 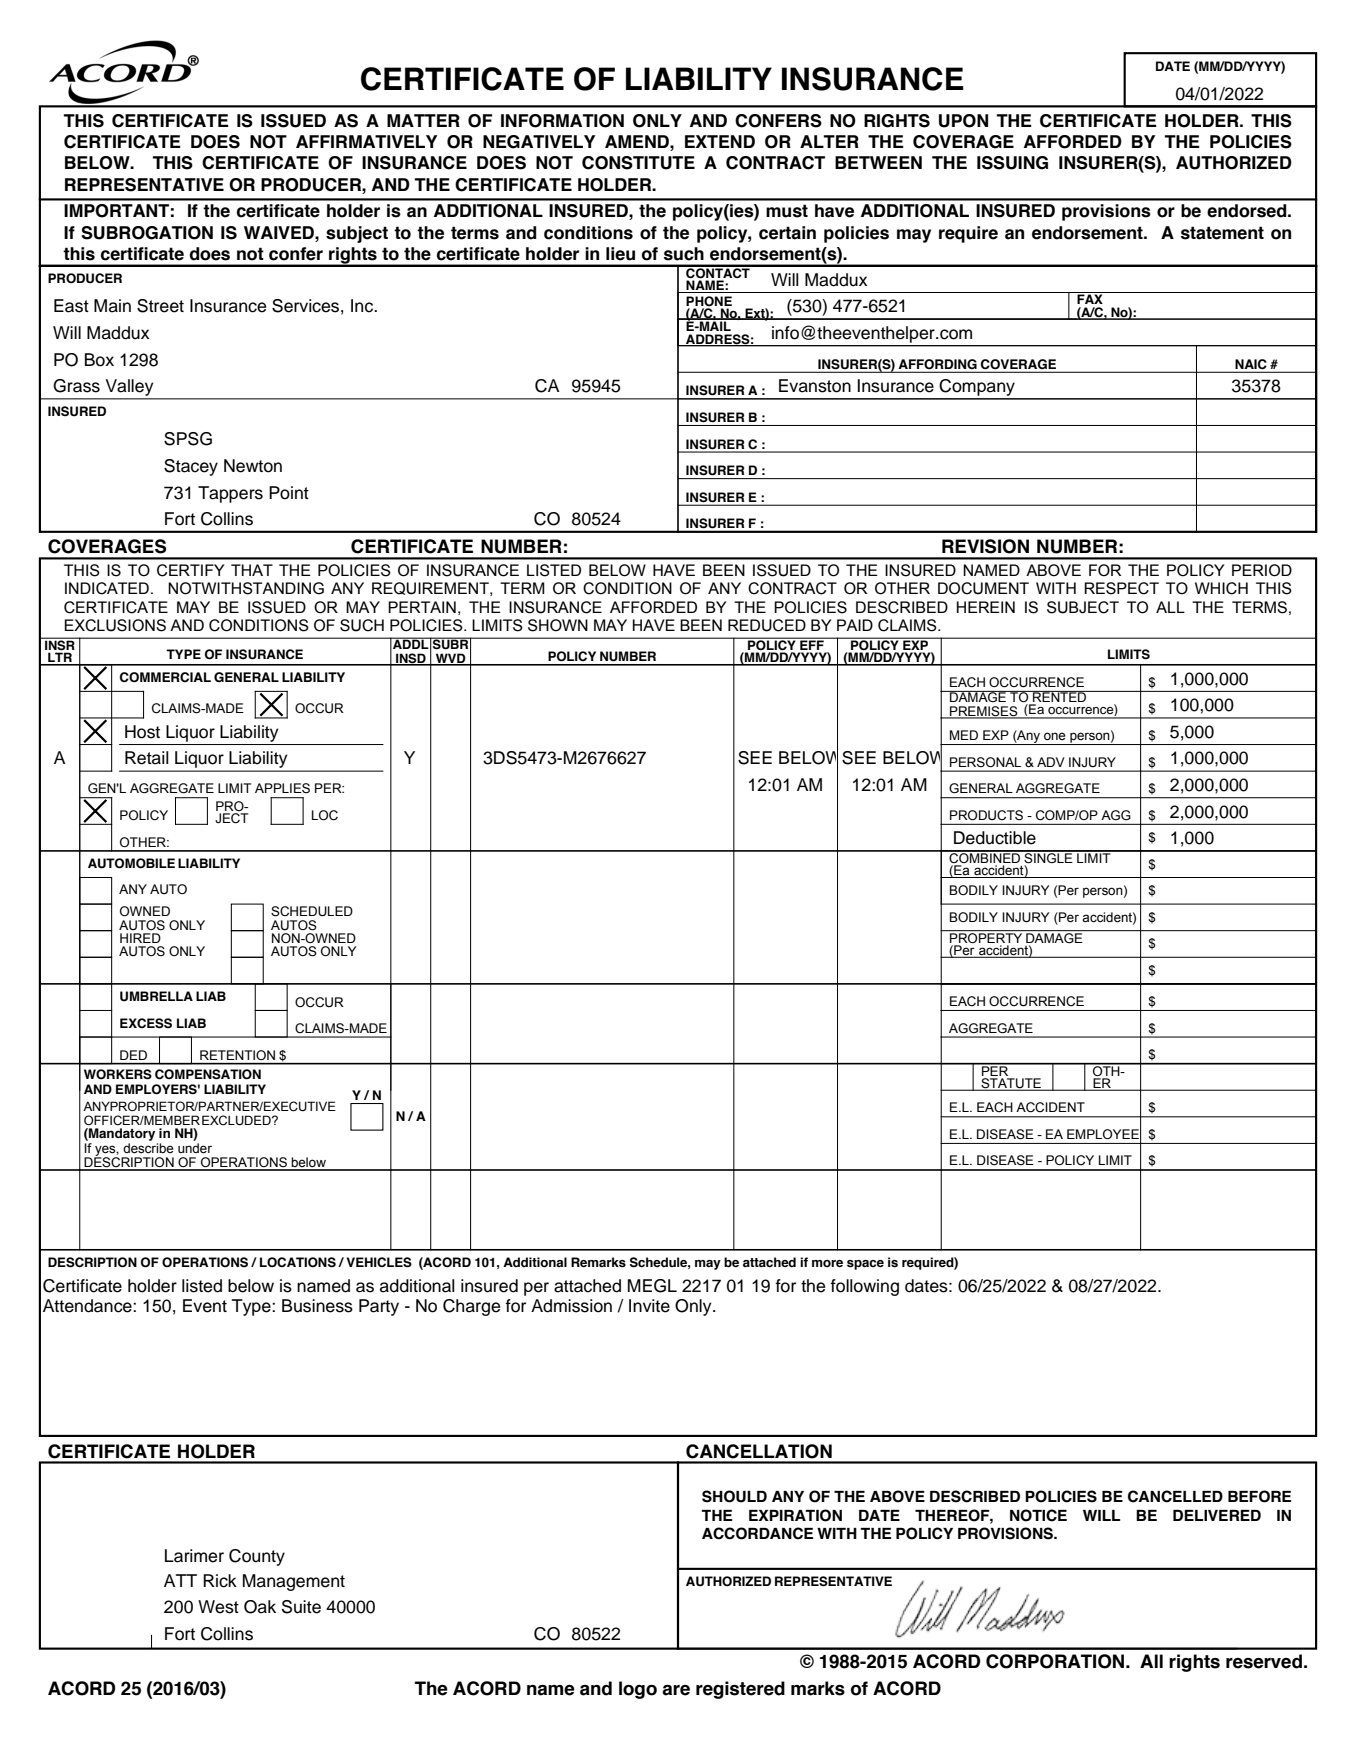 What do you see at coordinates (1012, 163) in the page?
I see `ISSUING` at bounding box center [1012, 163].
